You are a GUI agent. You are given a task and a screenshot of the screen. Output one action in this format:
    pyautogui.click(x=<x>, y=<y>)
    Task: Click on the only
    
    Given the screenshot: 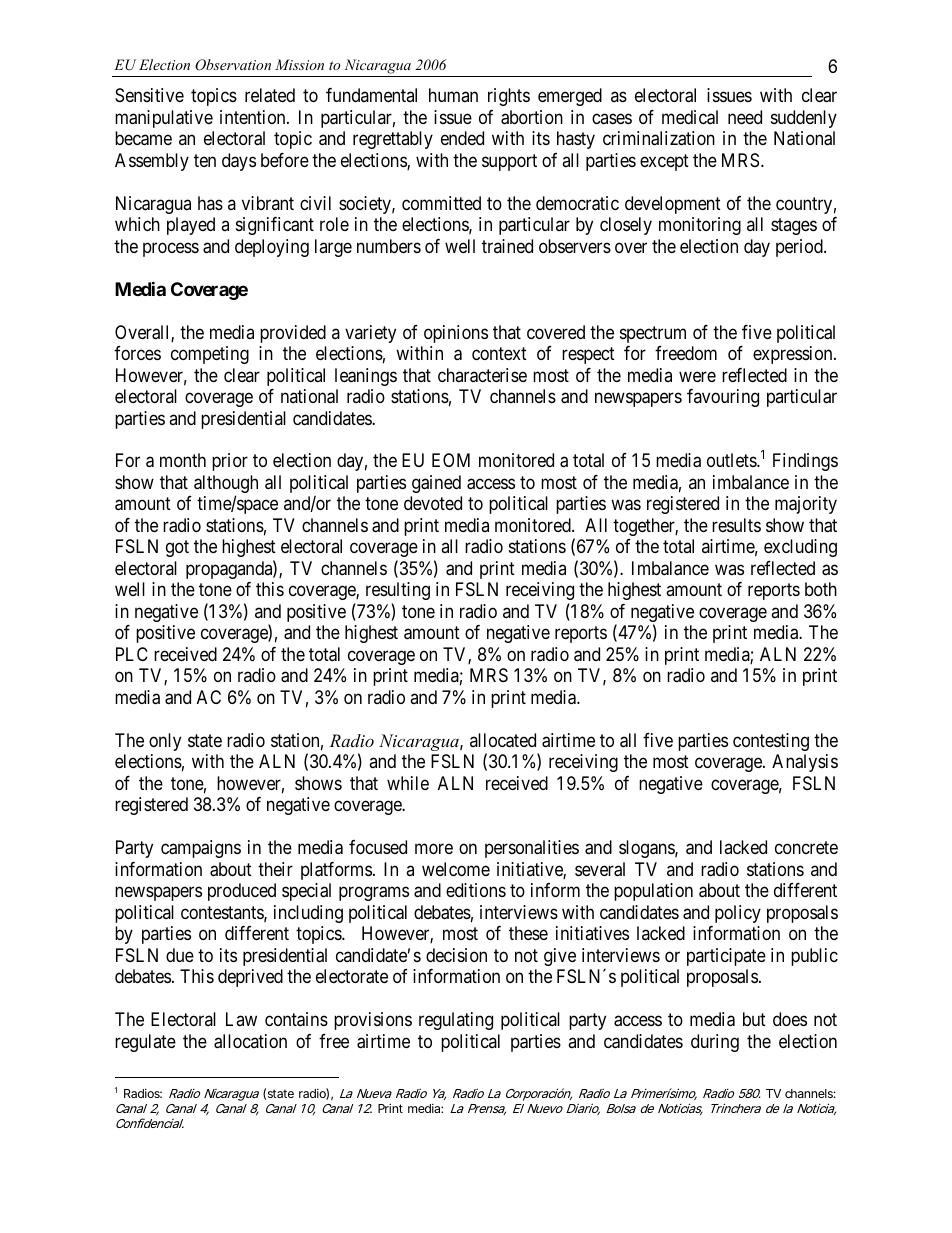 What is the action you would take?
    pyautogui.click(x=165, y=742)
